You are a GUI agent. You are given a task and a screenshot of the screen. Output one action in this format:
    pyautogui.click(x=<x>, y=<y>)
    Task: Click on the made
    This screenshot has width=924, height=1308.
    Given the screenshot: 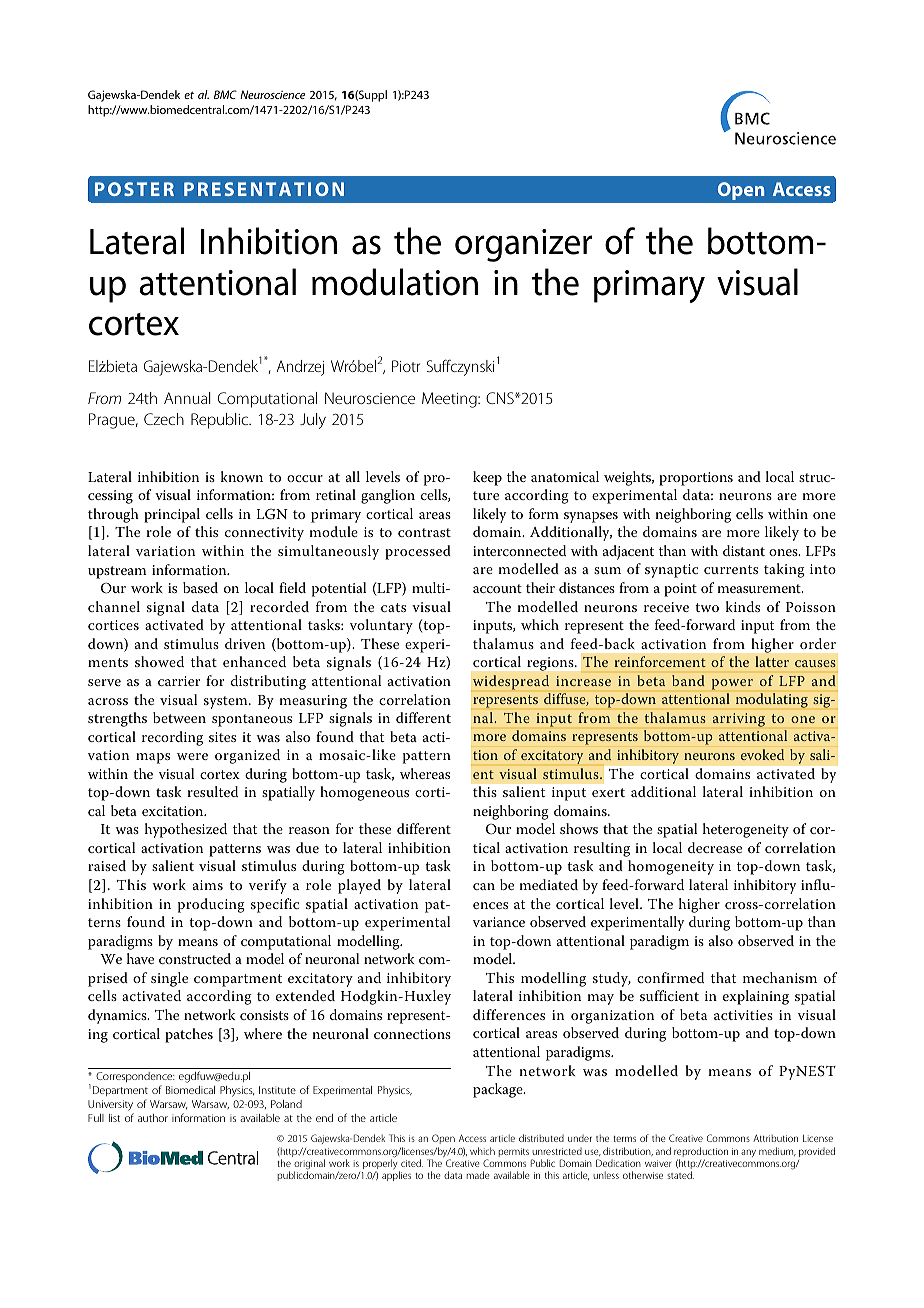 What is the action you would take?
    pyautogui.click(x=477, y=1175)
